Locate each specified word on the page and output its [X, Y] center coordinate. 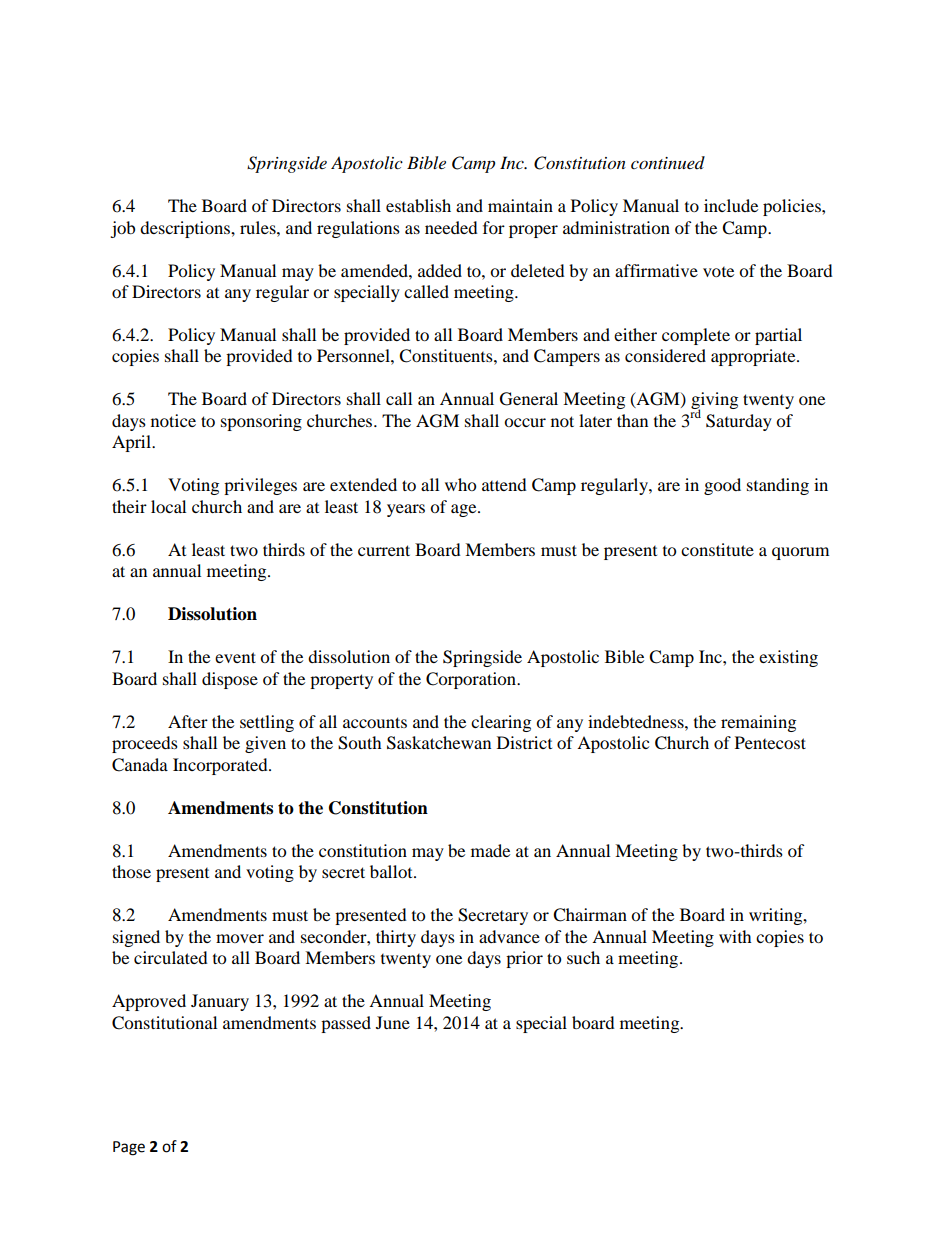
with [735, 936]
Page [129, 1148]
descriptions [186, 229]
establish [418, 205]
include [731, 205]
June [393, 1022]
